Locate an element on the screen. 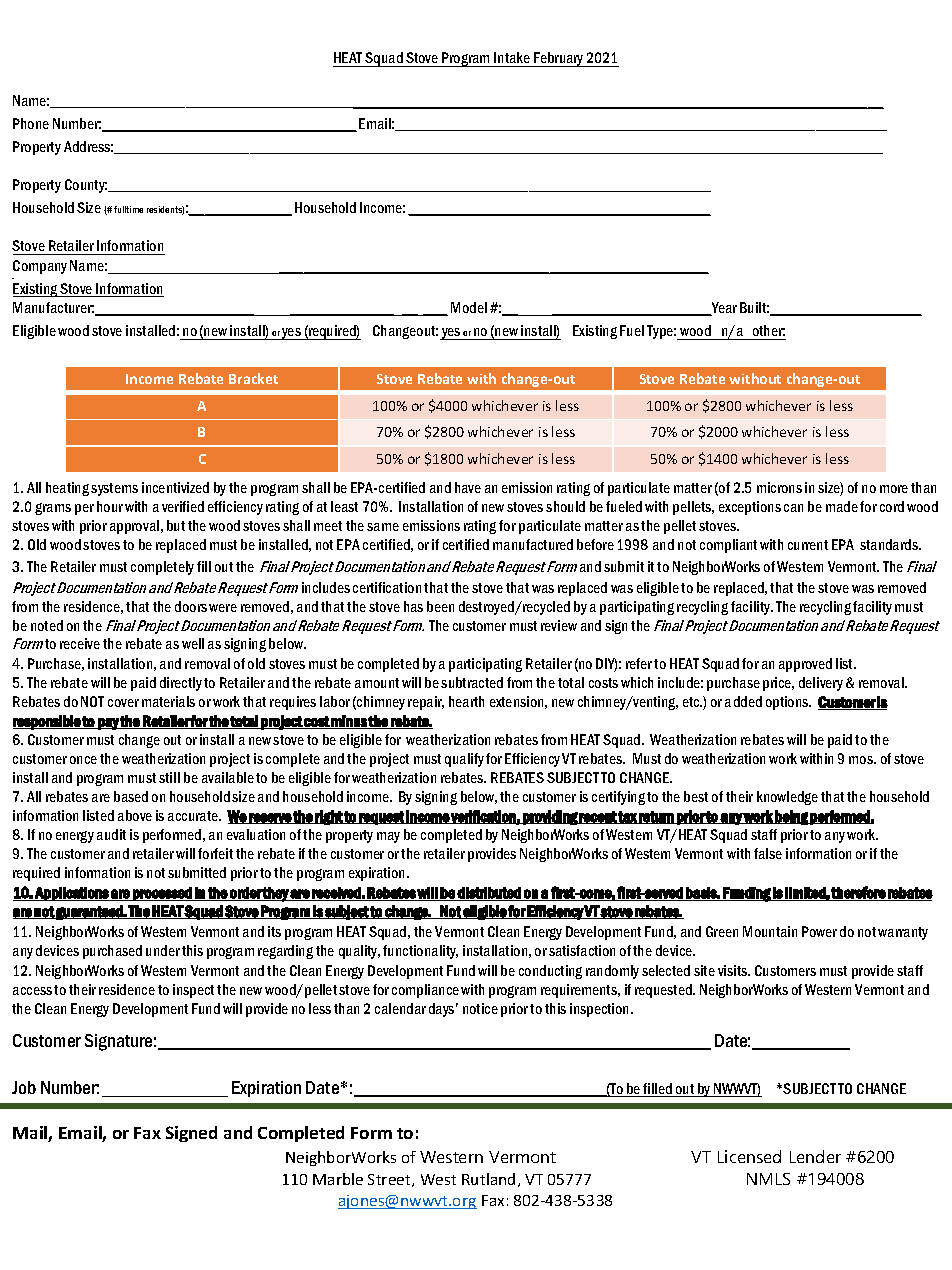 Image resolution: width=952 pixels, height=1270 pixels. microns is located at coordinates (779, 487).
